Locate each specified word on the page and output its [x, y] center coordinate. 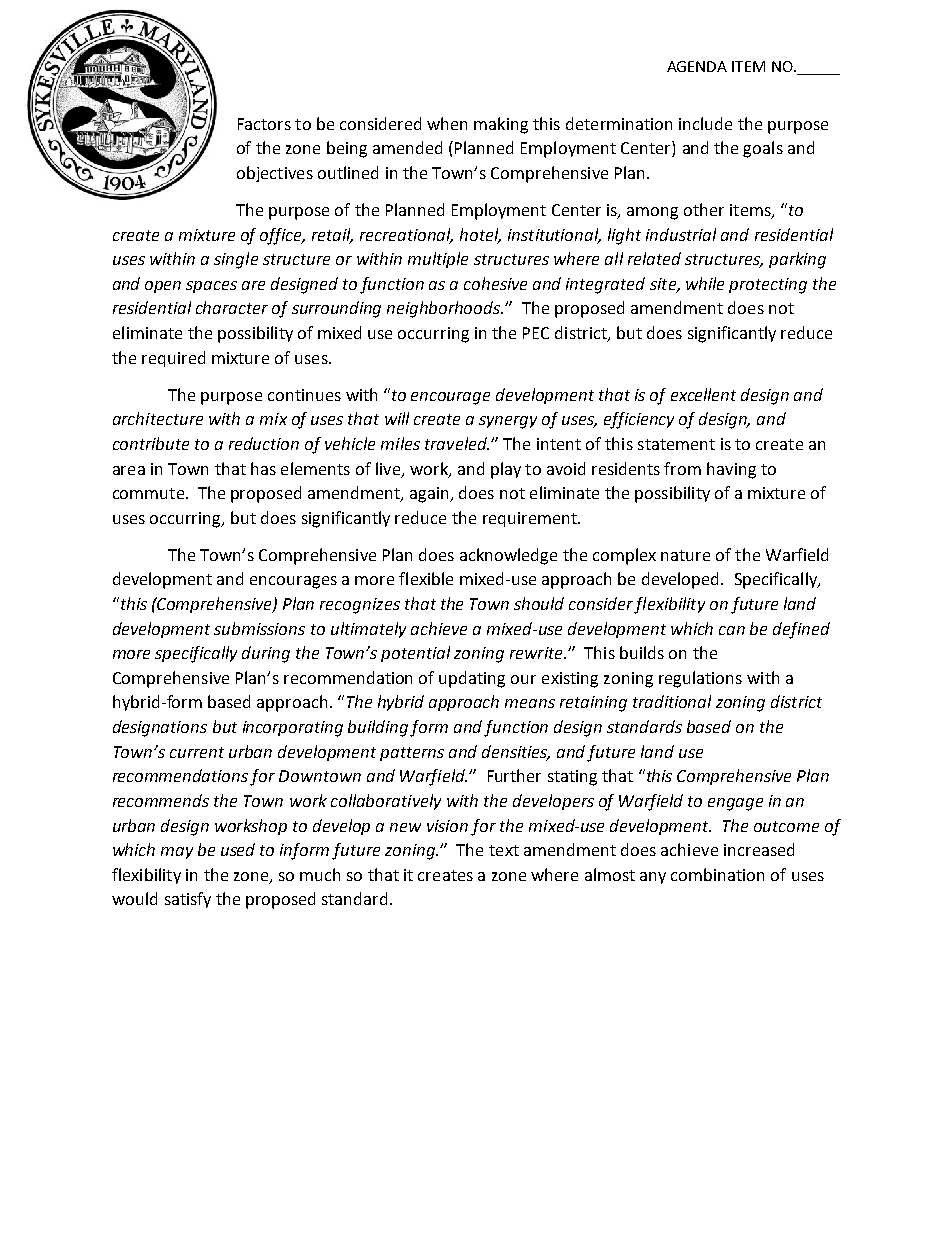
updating [472, 679]
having [731, 470]
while [705, 283]
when [447, 123]
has [263, 468]
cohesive [495, 283]
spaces [211, 287]
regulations [700, 679]
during [266, 654]
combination [717, 874]
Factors [264, 124]
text [504, 850]
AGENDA [697, 66]
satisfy [188, 900]
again [430, 495]
